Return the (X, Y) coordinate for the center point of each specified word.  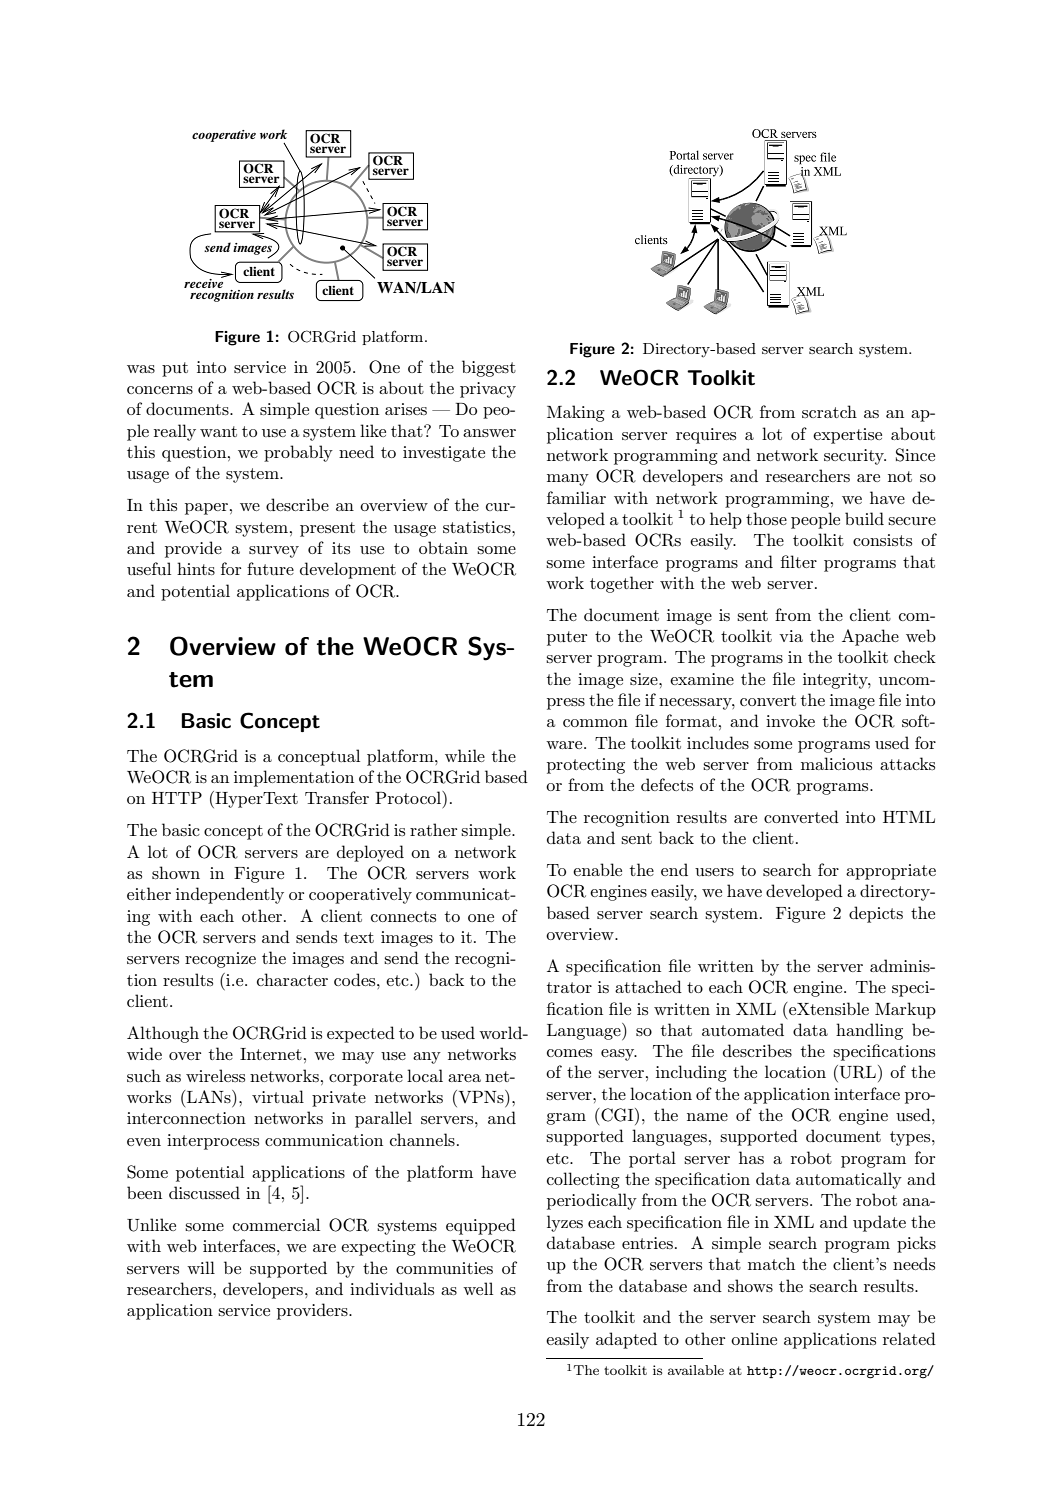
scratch (829, 411)
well (478, 1288)
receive (204, 282)
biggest (489, 368)
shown (176, 872)
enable (597, 869)
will (201, 1267)
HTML (909, 817)
